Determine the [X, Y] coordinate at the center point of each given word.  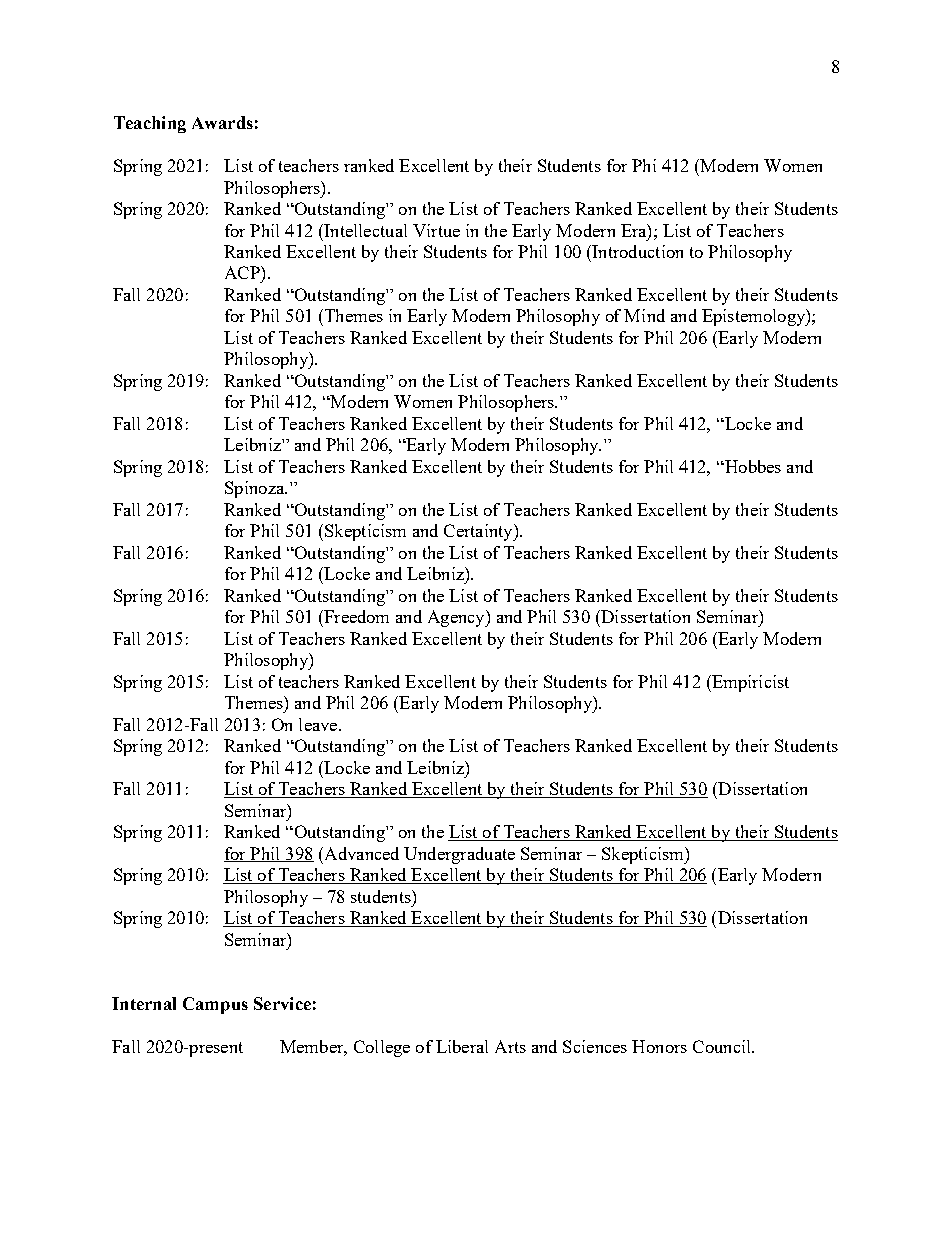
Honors [659, 1046]
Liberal [462, 1046]
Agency [457, 618]
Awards [222, 122]
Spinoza [256, 489]
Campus [215, 1005]
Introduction [636, 251]
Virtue [436, 230]
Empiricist [749, 683]
